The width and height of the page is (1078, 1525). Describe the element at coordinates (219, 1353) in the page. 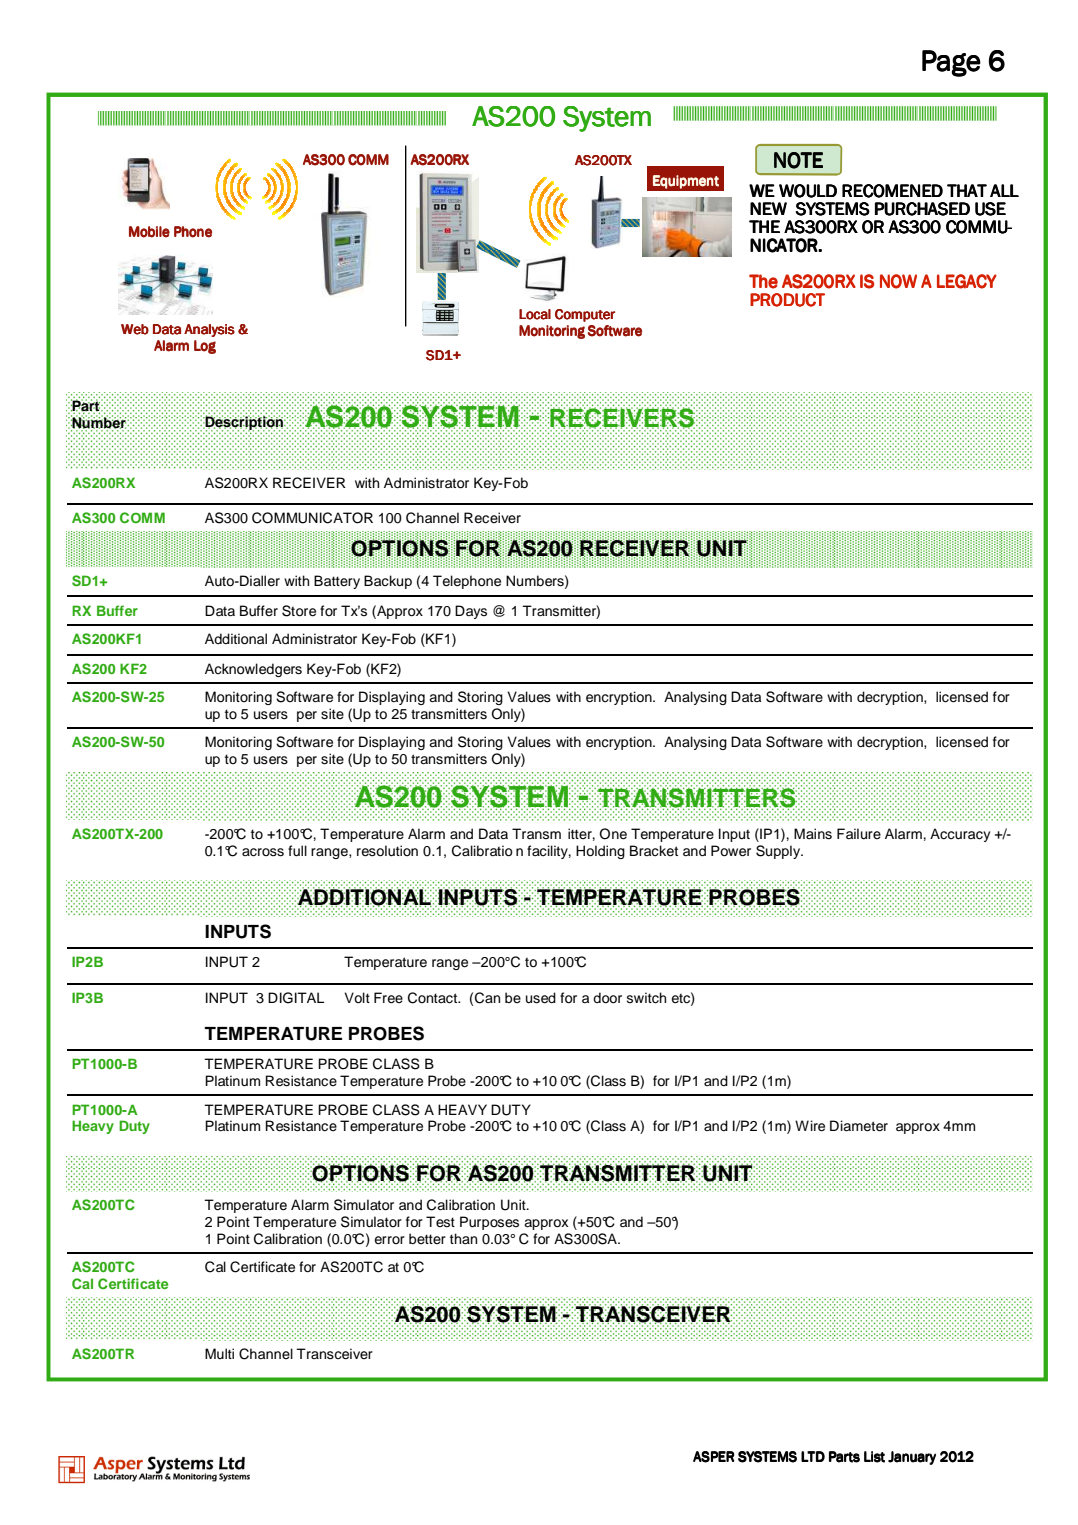

I see `Multi` at that location.
